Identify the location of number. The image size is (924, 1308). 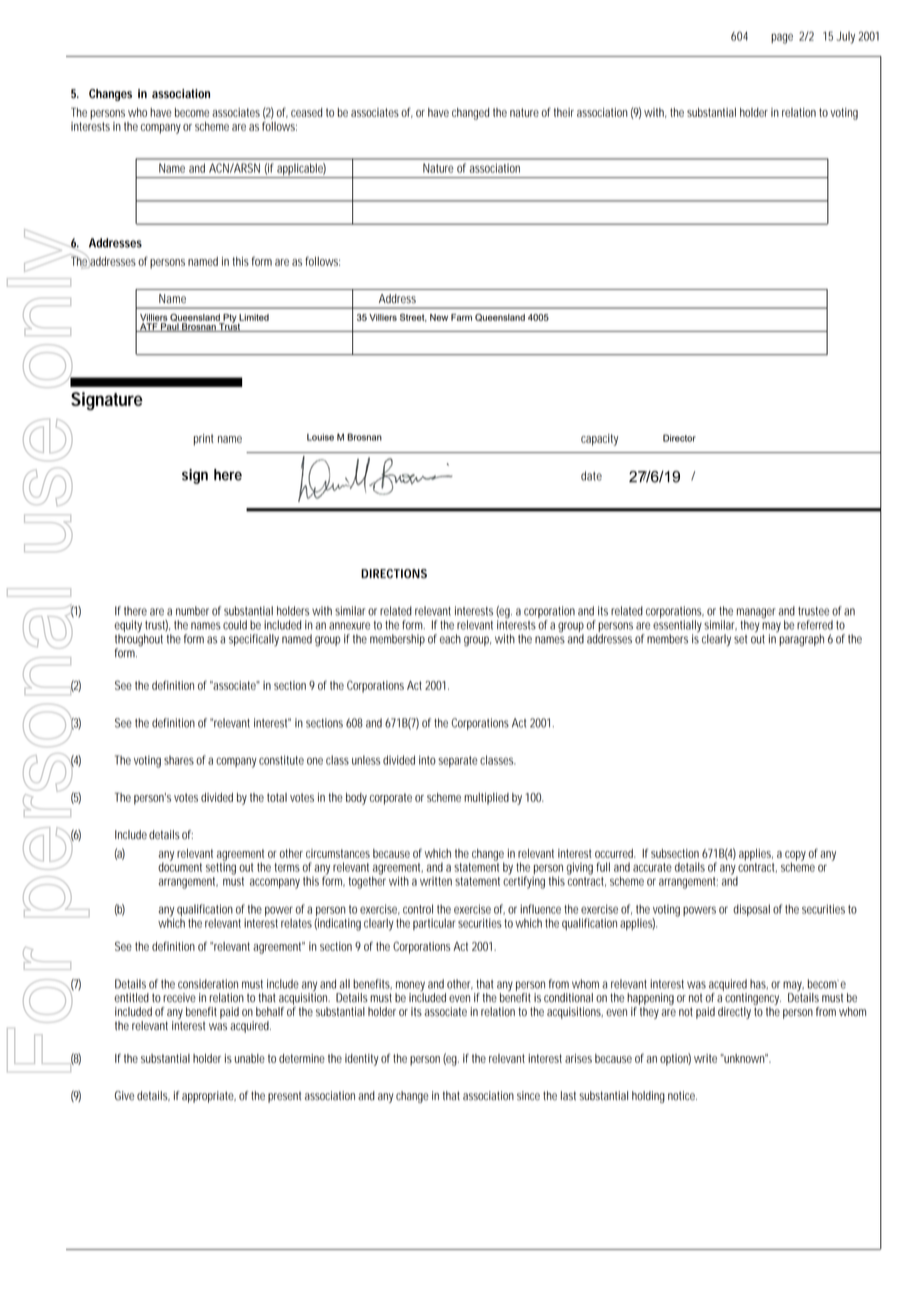
(192, 611).
